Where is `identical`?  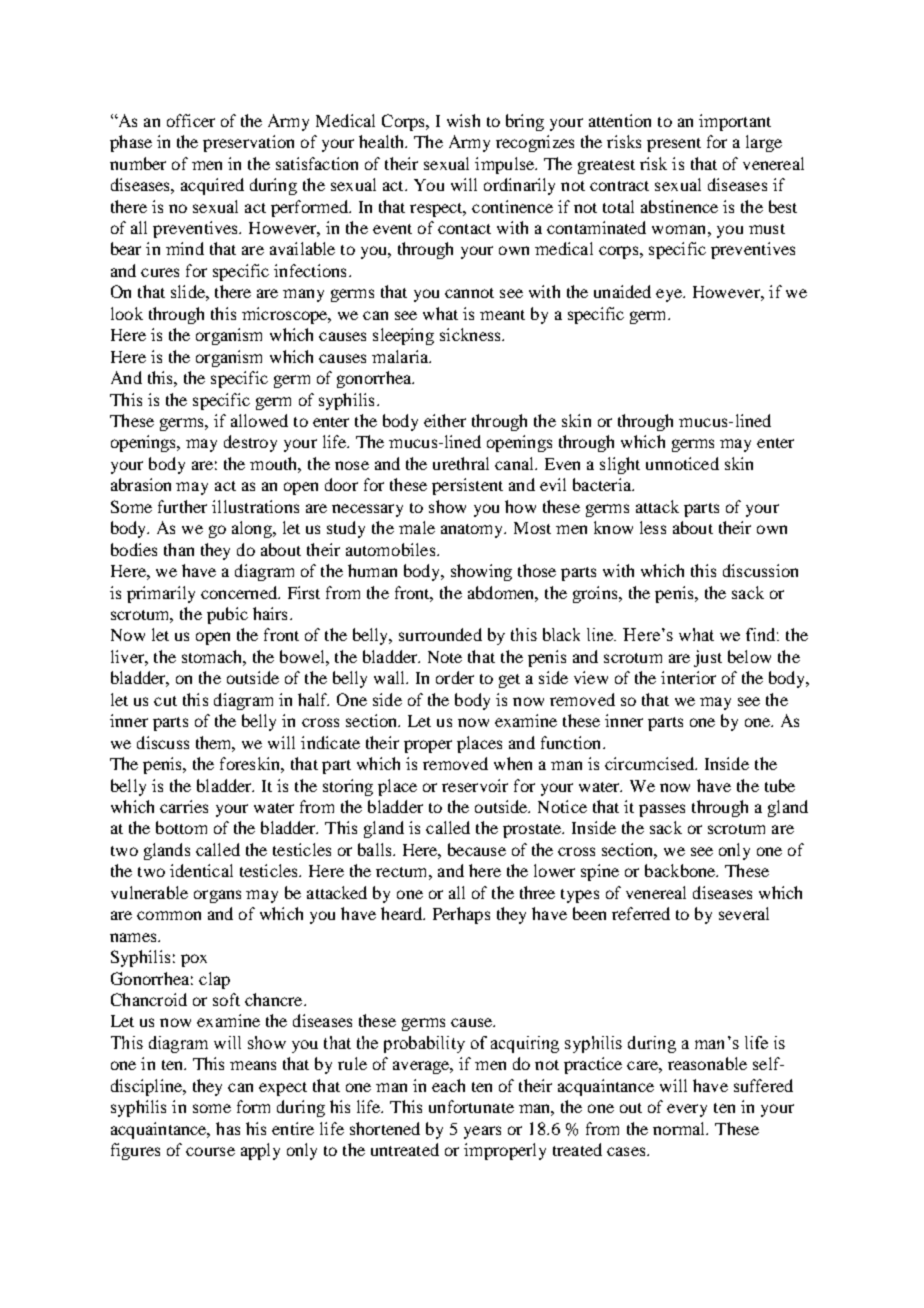
identical is located at coordinates (201, 870).
